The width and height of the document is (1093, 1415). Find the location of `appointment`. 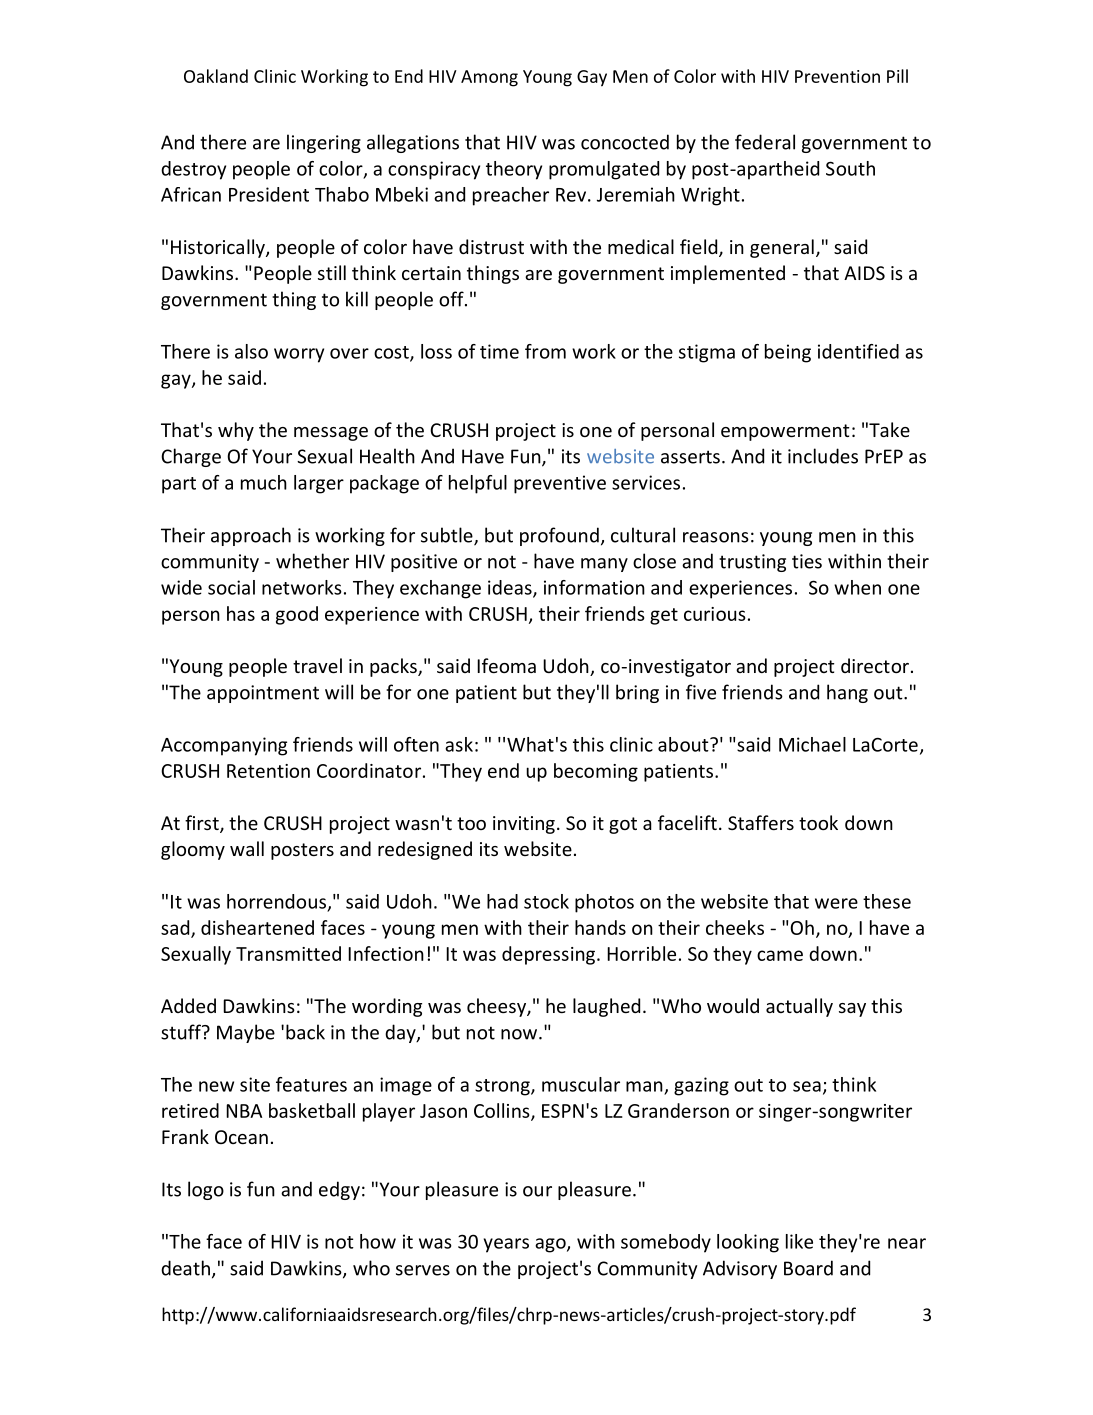

appointment is located at coordinates (263, 694).
